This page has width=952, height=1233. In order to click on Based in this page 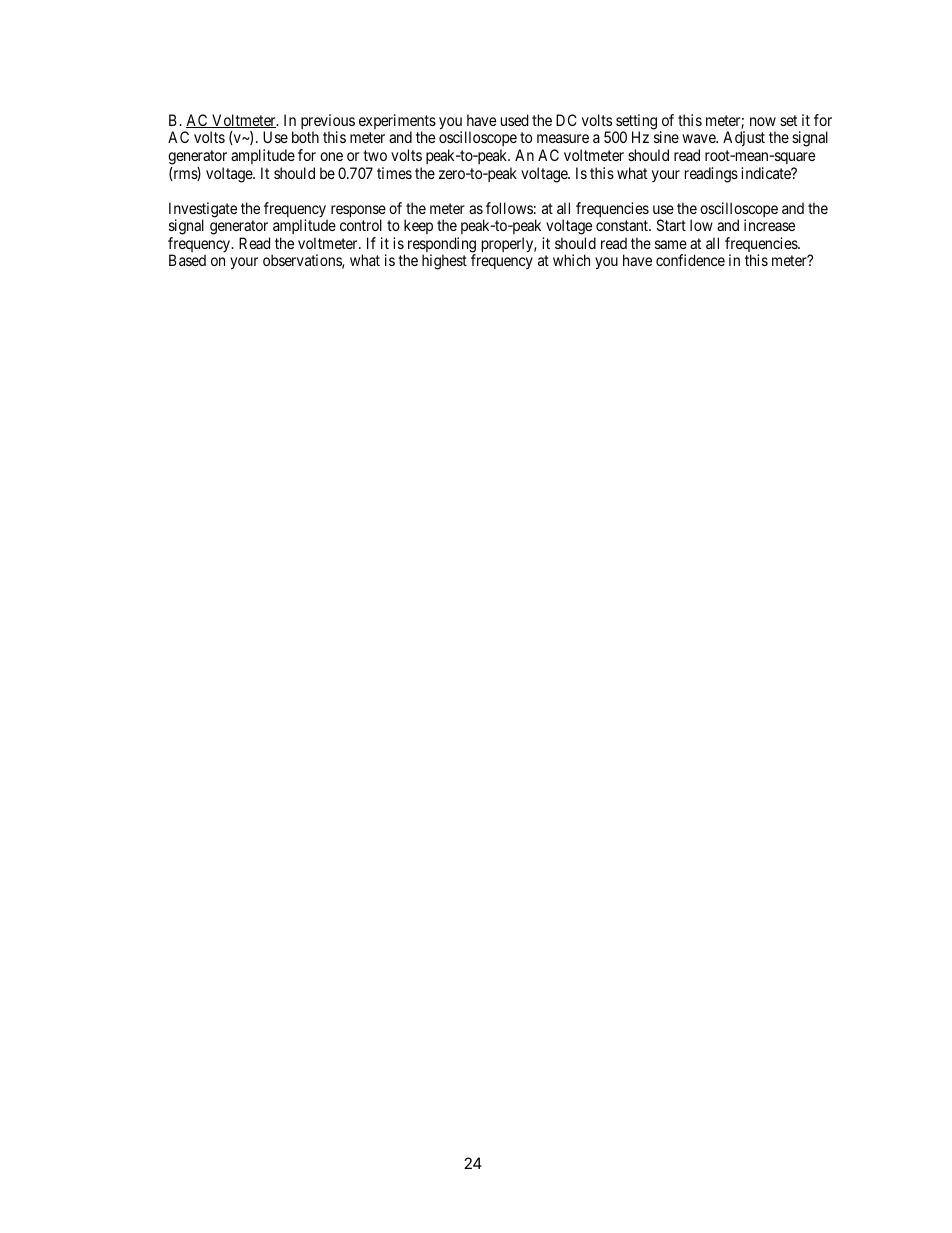, I will do `click(187, 260)`.
